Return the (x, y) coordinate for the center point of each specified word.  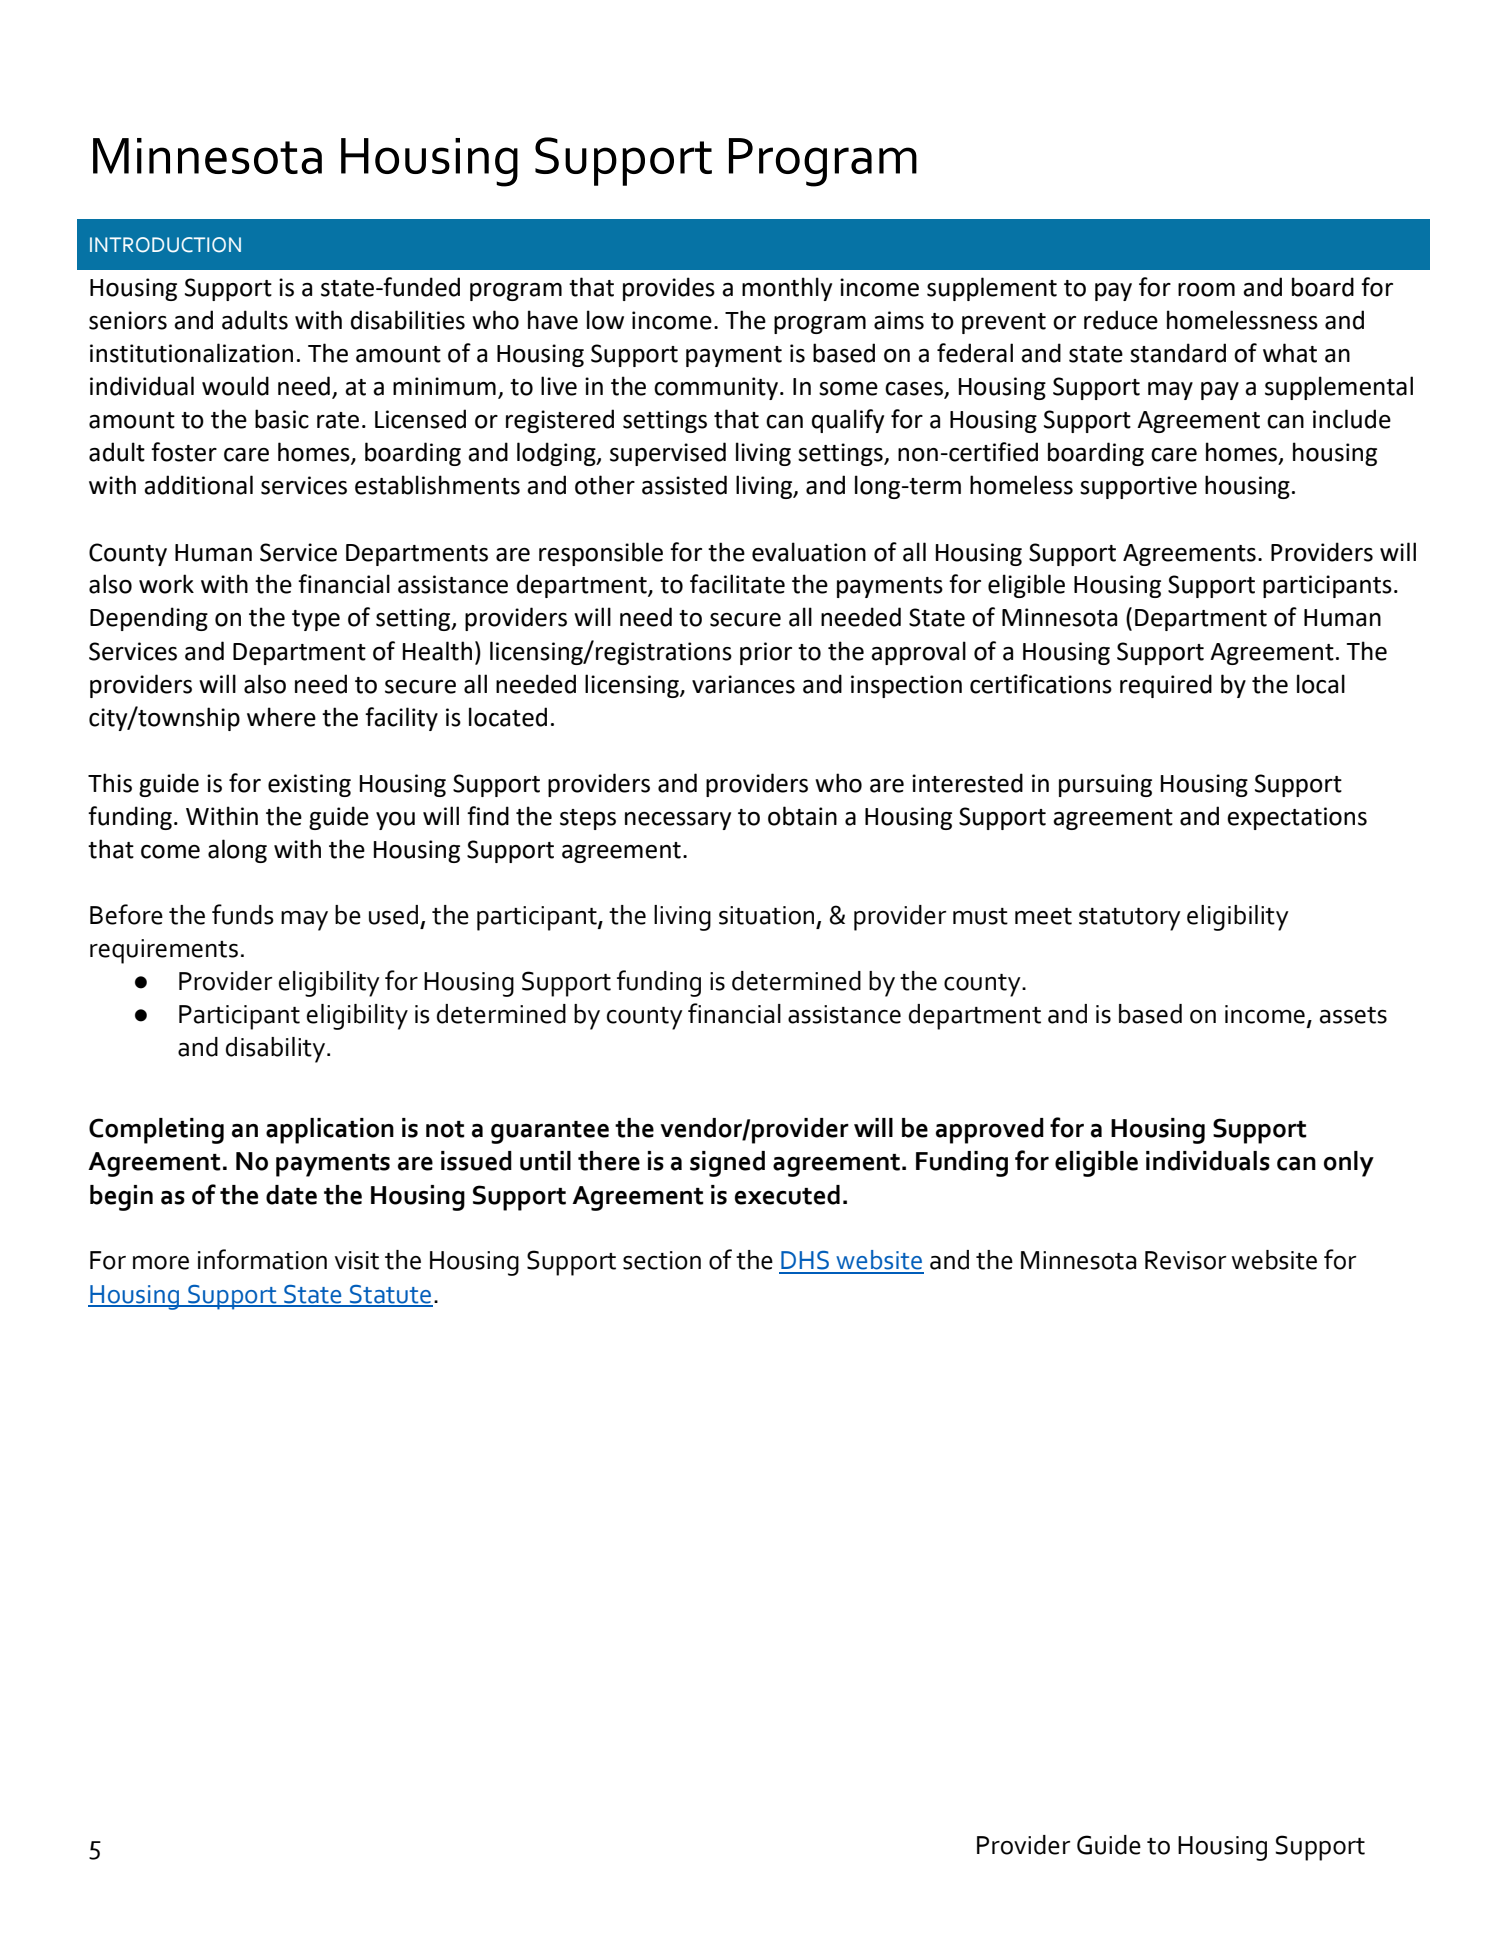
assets (1353, 1015)
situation (766, 915)
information (262, 1259)
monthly (787, 289)
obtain (802, 816)
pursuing (1105, 785)
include (1352, 419)
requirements (164, 951)
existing (309, 785)
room (1206, 290)
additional (198, 485)
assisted (684, 485)
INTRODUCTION (165, 245)
